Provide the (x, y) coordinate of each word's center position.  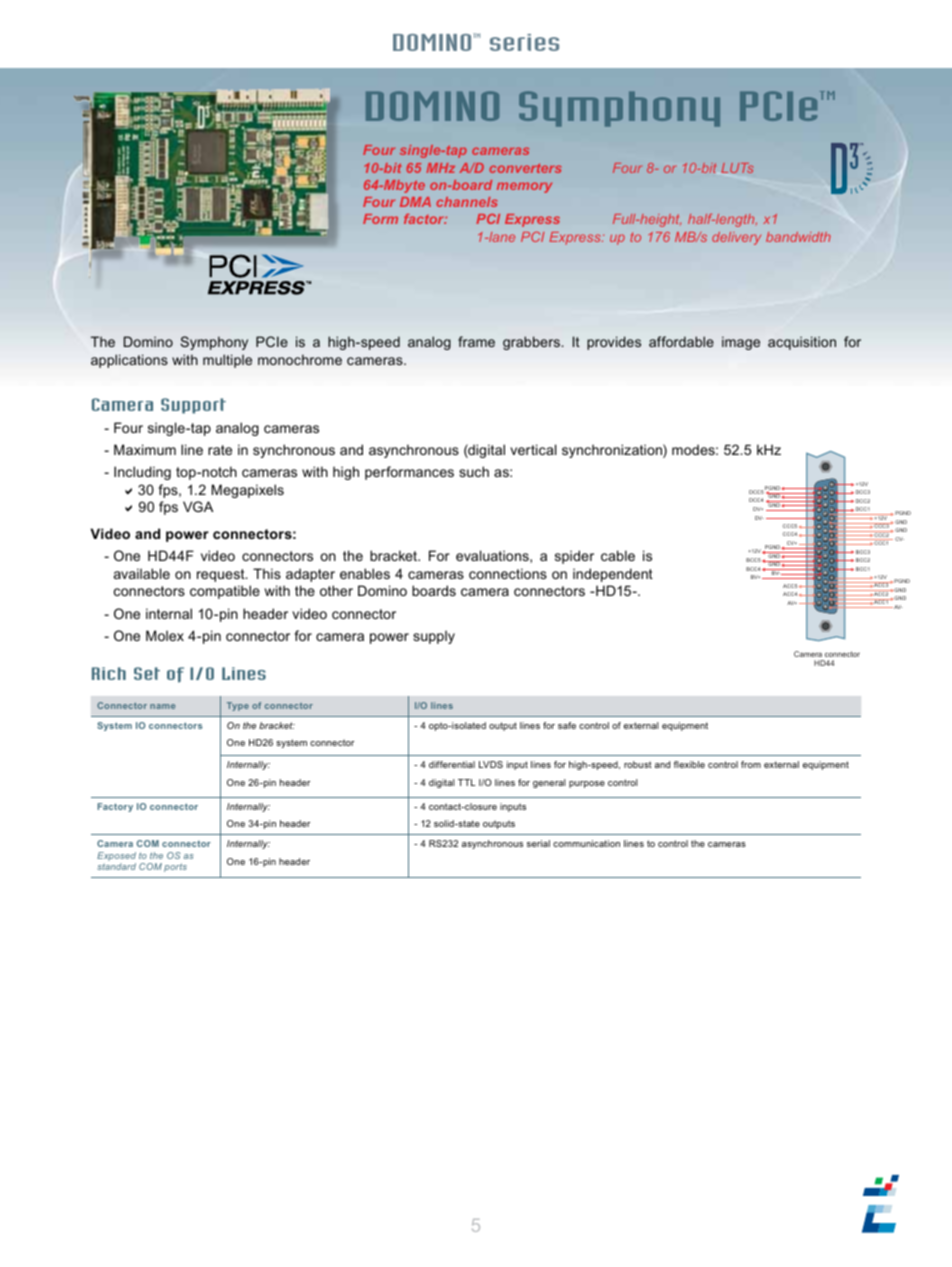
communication (586, 843)
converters (525, 168)
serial (538, 843)
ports (175, 867)
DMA (415, 202)
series (524, 42)
